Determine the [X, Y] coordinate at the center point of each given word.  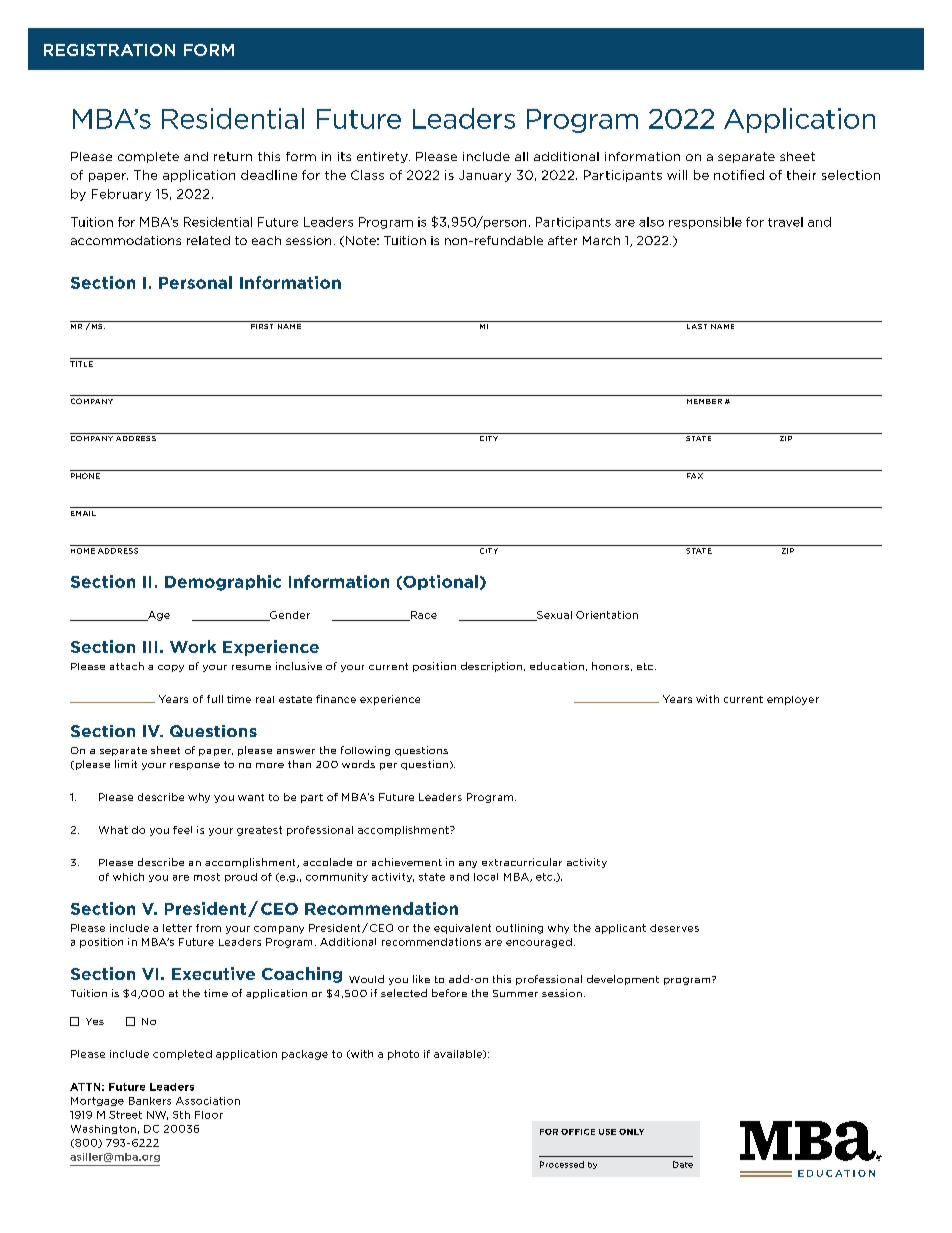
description [491, 667]
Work [193, 646]
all [521, 156]
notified [739, 175]
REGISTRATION [109, 50]
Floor [209, 1115]
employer [793, 700]
